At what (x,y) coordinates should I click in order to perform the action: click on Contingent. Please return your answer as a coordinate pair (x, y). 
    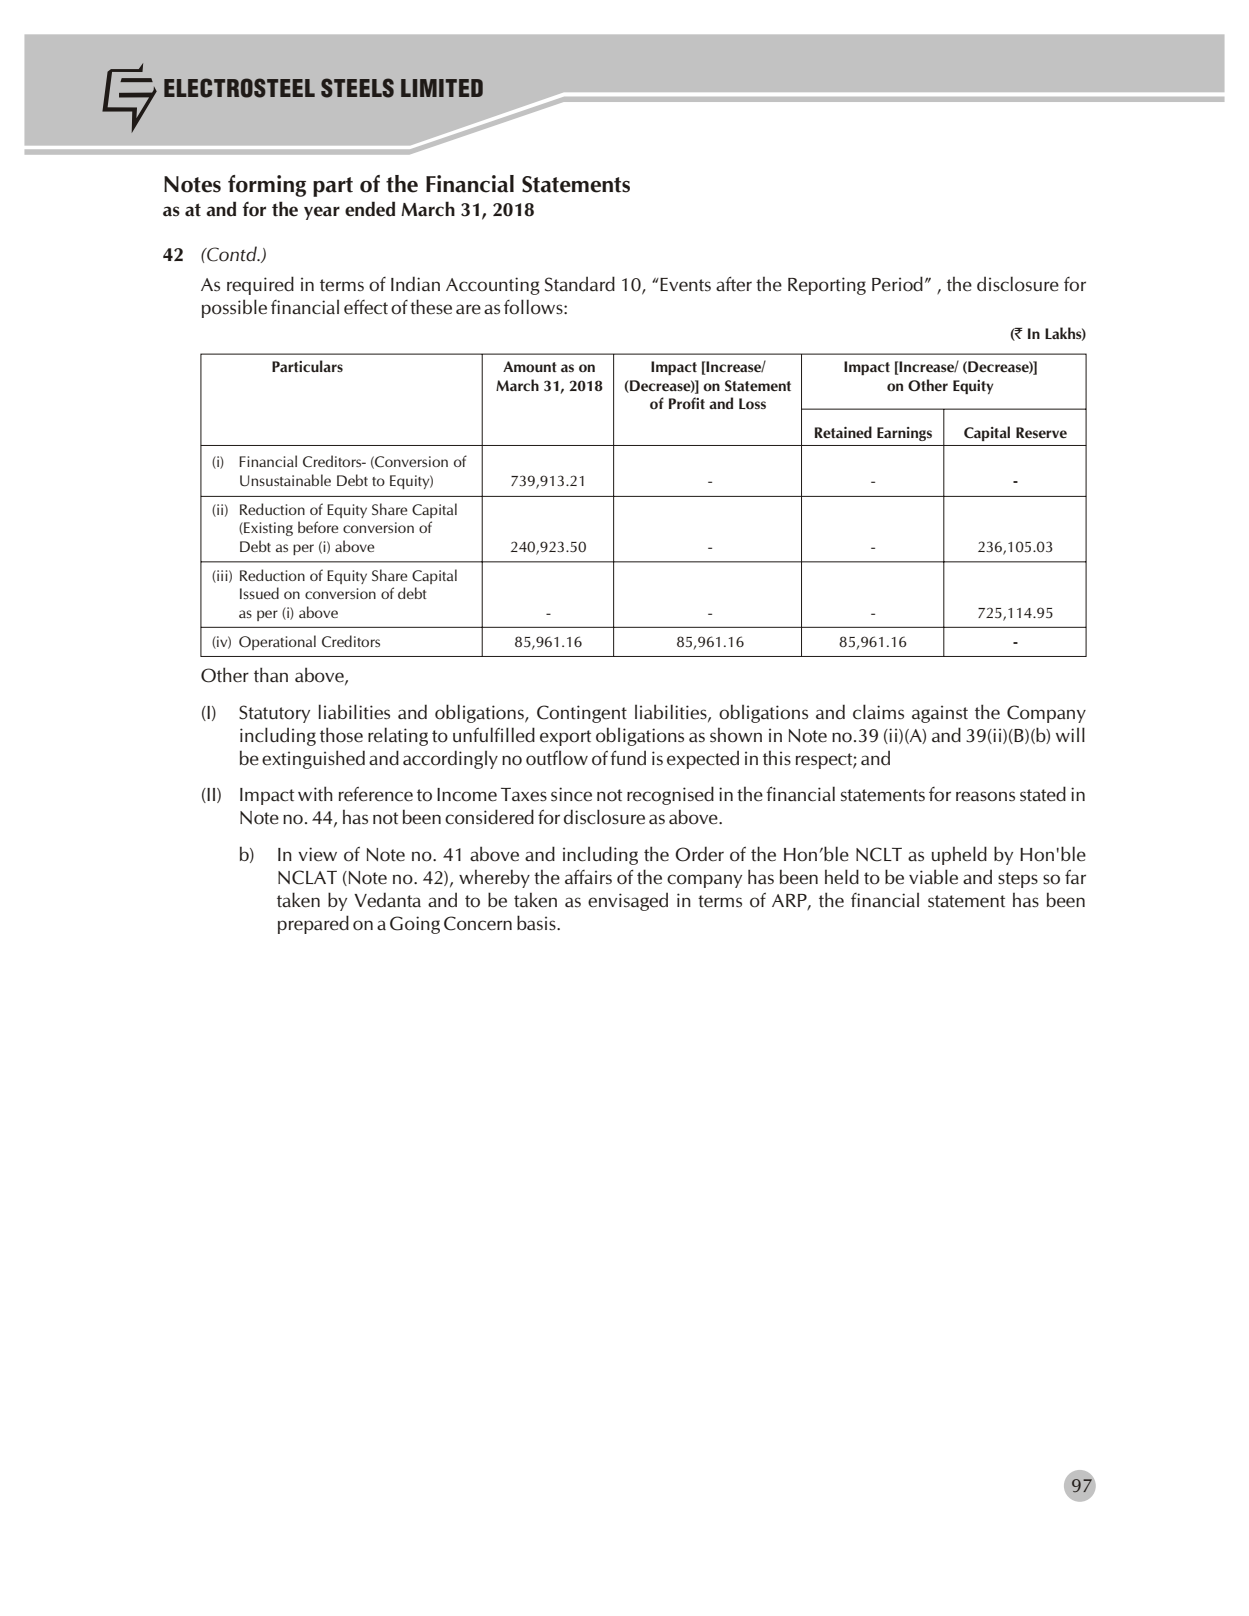
    Looking at the image, I should click on (582, 714).
